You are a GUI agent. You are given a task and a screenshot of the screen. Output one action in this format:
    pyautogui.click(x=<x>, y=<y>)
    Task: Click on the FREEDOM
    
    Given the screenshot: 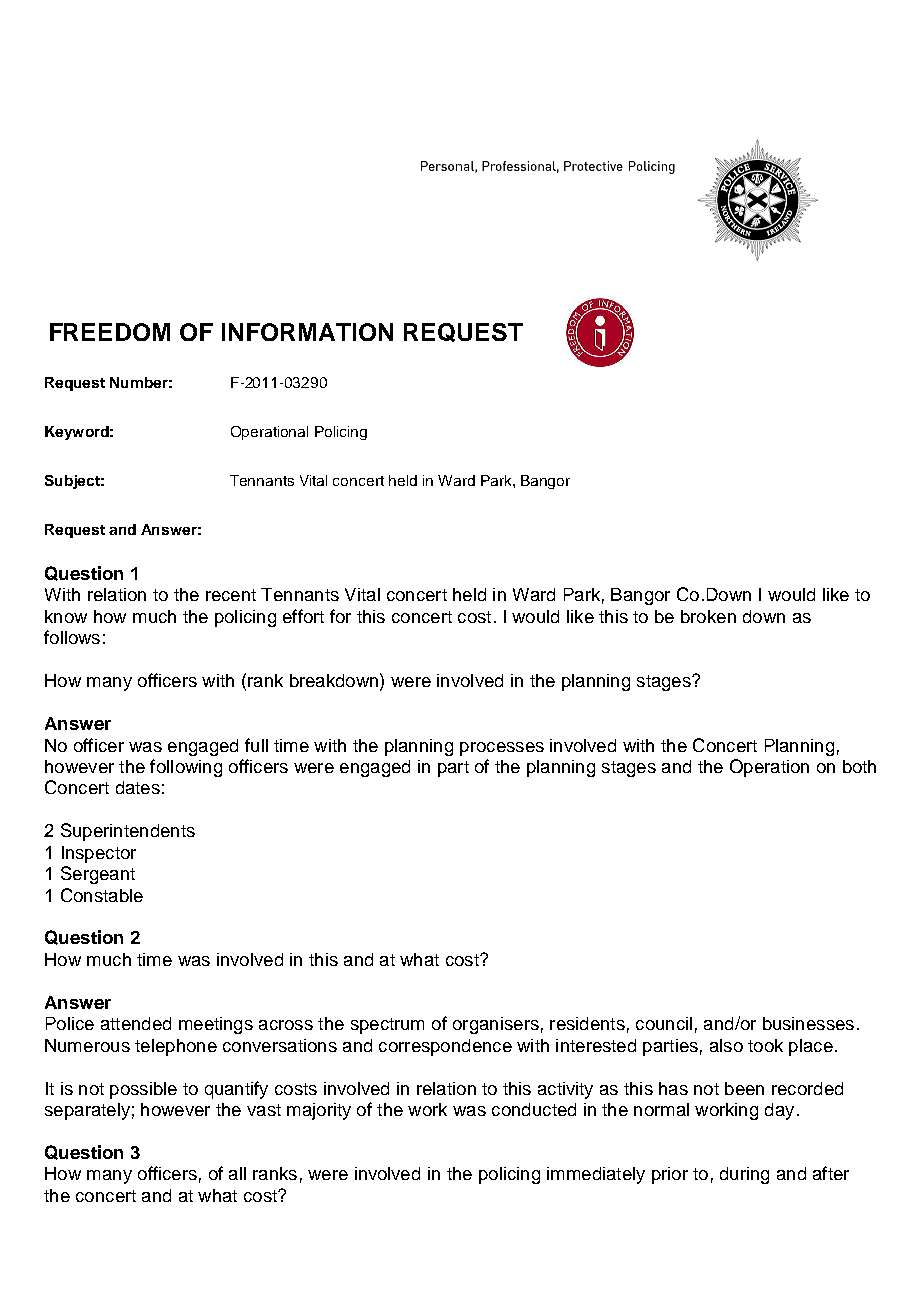 What is the action you would take?
    pyautogui.click(x=110, y=332)
